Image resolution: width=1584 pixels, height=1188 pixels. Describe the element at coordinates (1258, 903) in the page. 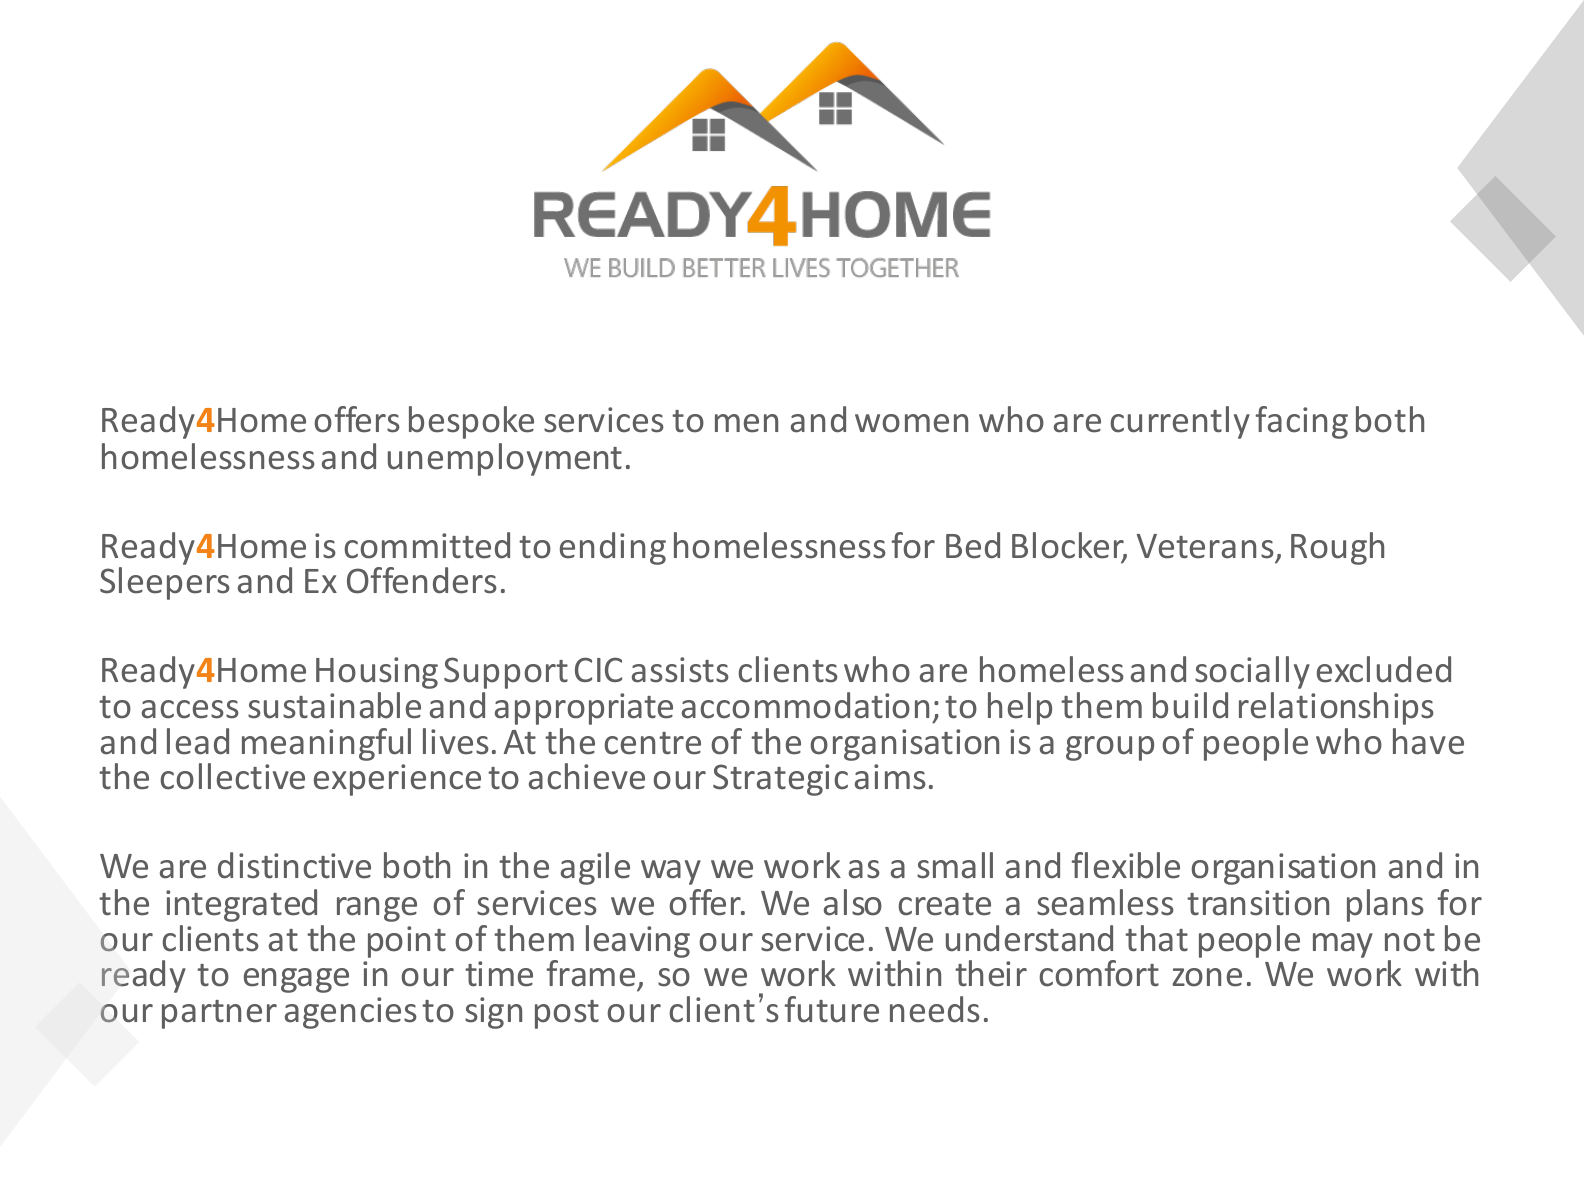

I see `transition` at that location.
